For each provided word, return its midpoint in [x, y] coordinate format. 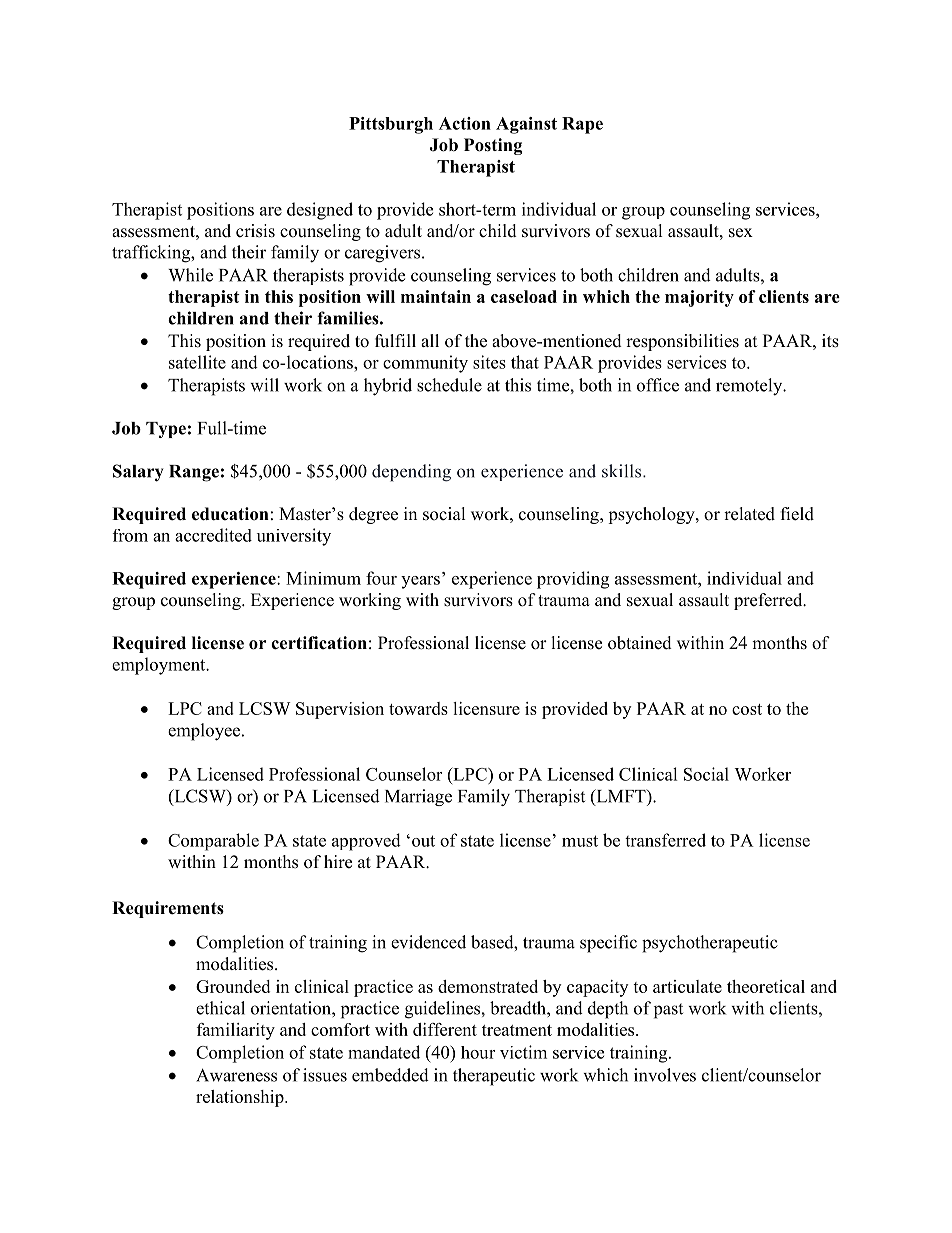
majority [699, 298]
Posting [493, 146]
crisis [255, 231]
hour [478, 1052]
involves [665, 1075]
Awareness [236, 1075]
